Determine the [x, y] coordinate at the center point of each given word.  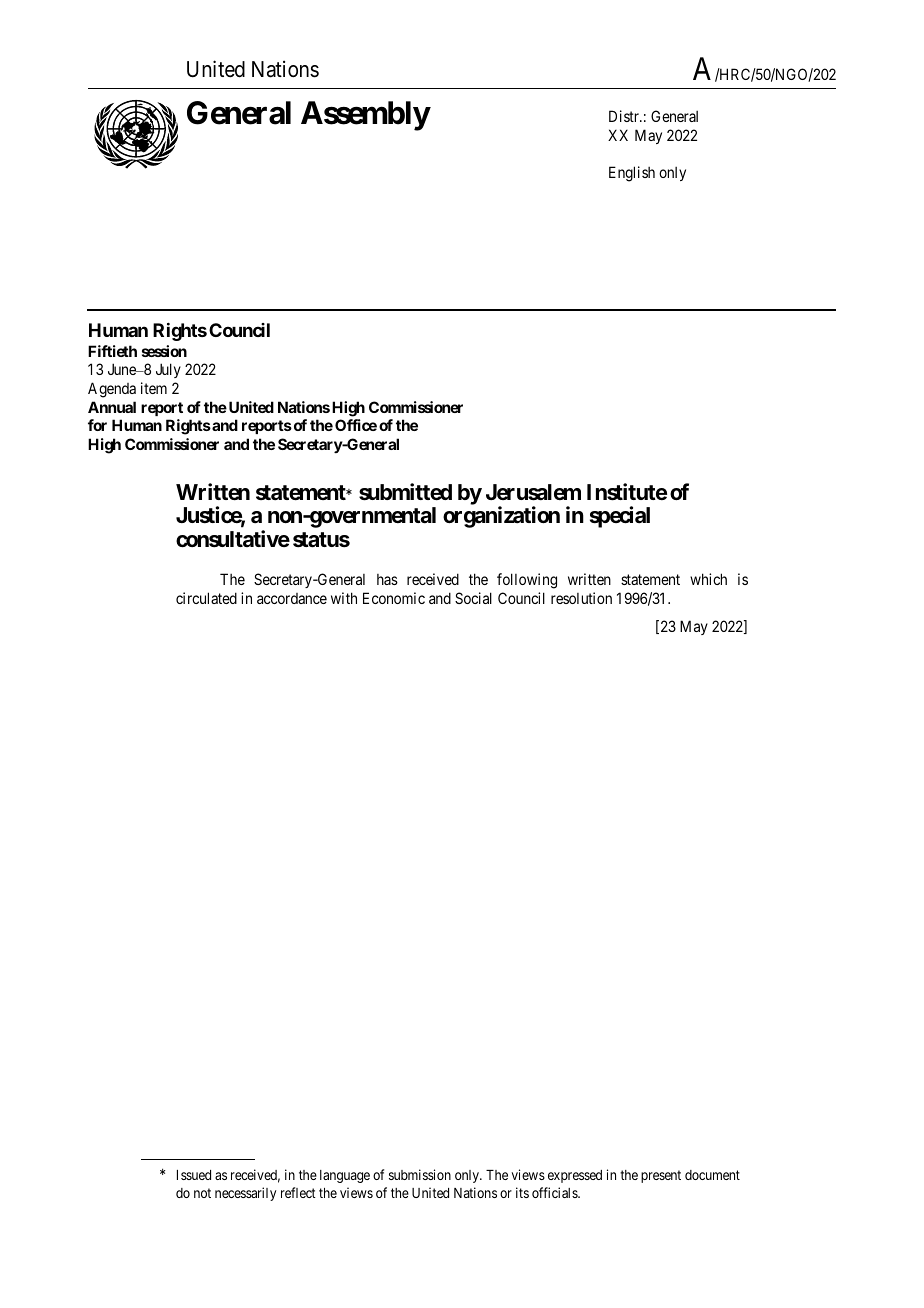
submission [420, 1174]
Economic [394, 598]
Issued [194, 1175]
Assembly [365, 116]
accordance [292, 598]
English [632, 174]
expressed [575, 1176]
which [708, 579]
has [387, 579]
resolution [581, 598]
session [164, 351]
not [202, 1193]
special [620, 517]
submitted [405, 492]
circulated [206, 598]
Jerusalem [533, 492]
